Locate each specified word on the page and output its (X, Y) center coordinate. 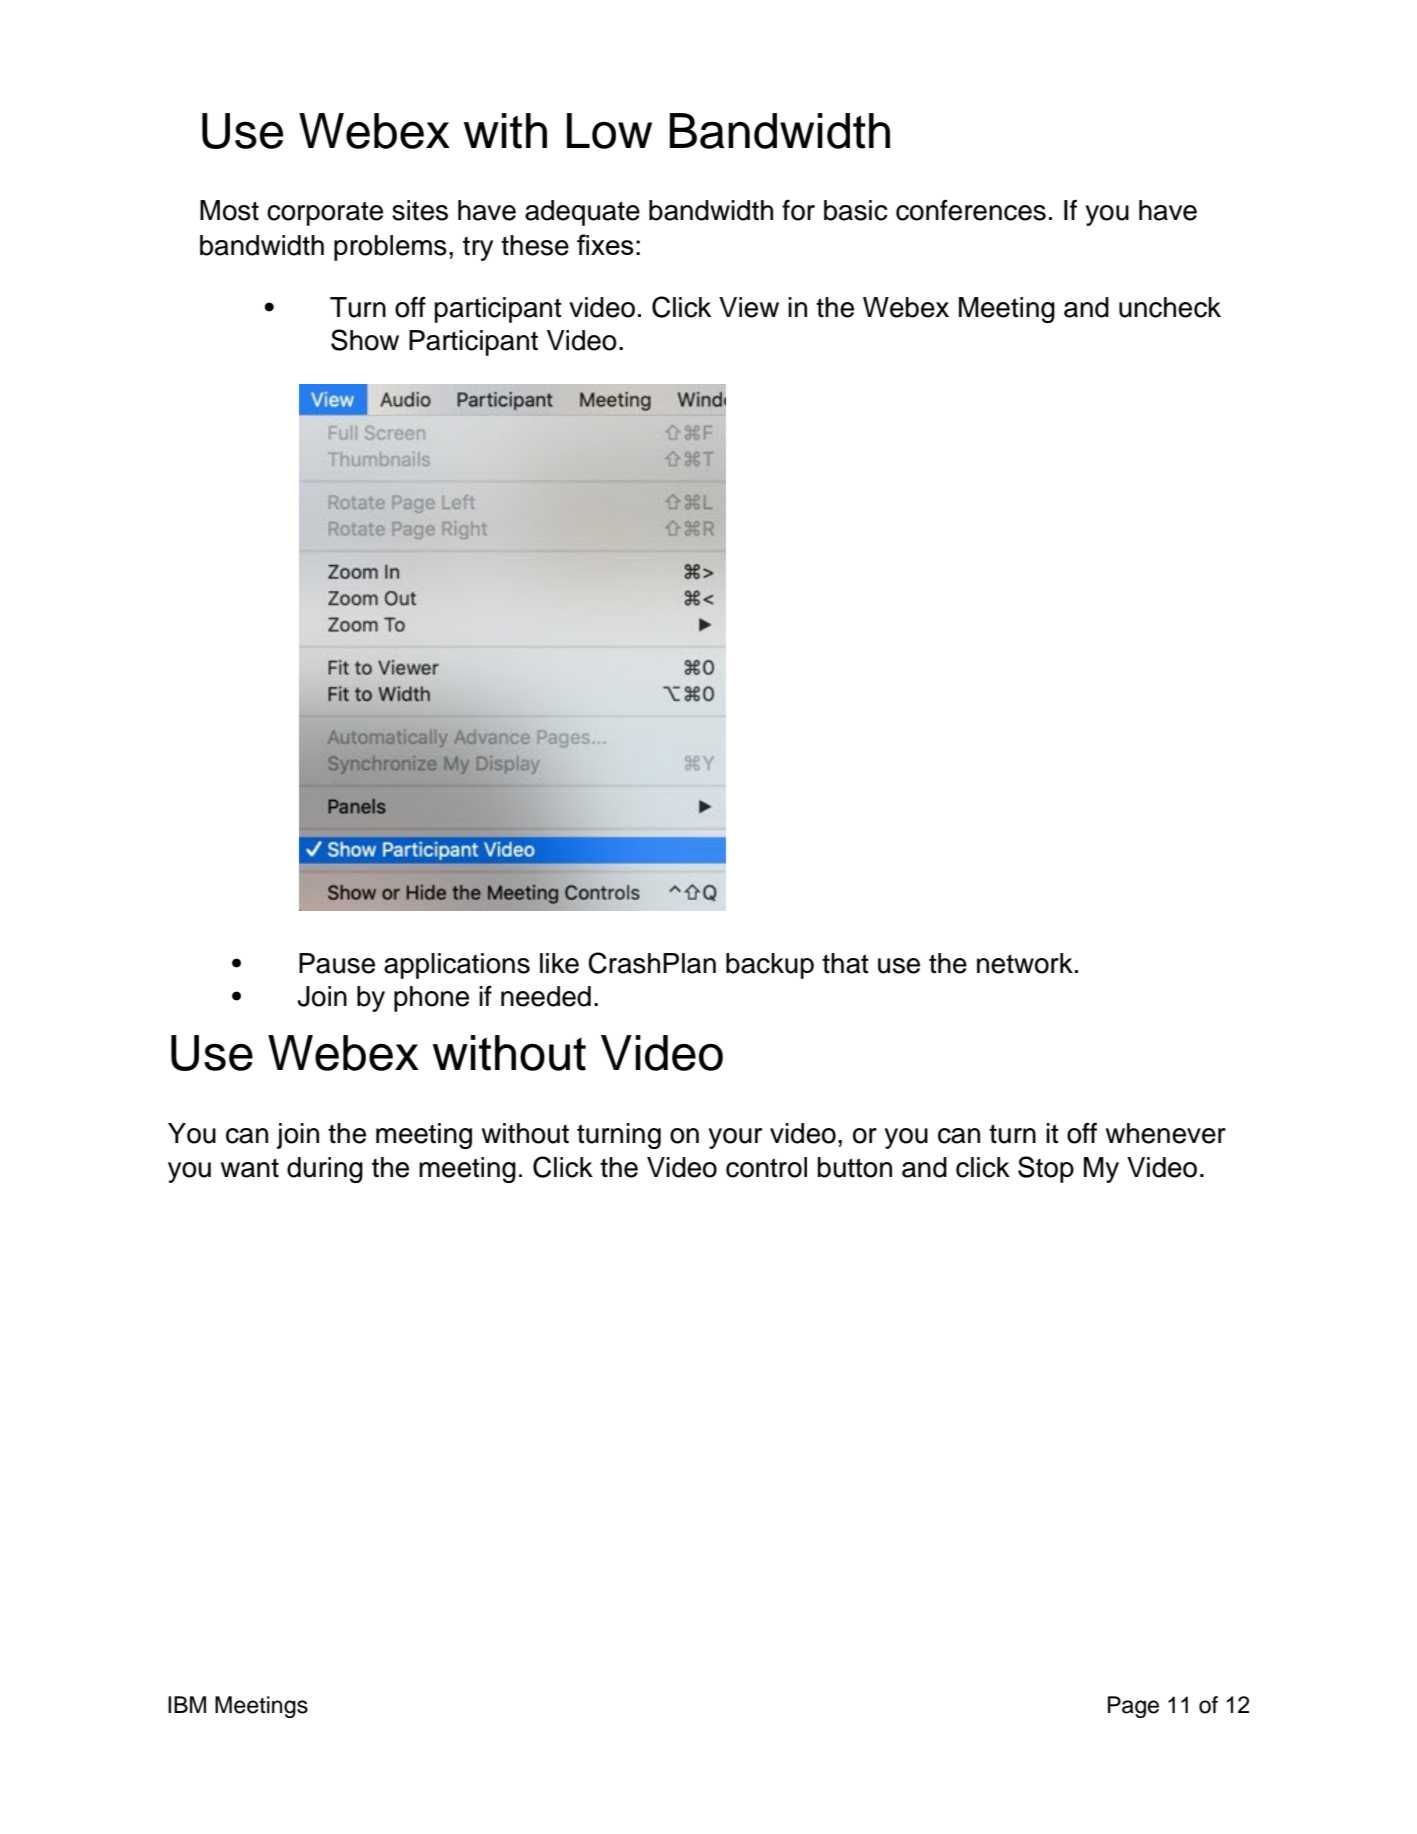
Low (609, 131)
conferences (971, 210)
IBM (187, 1704)
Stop (1046, 1169)
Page (1133, 1707)
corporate (325, 213)
